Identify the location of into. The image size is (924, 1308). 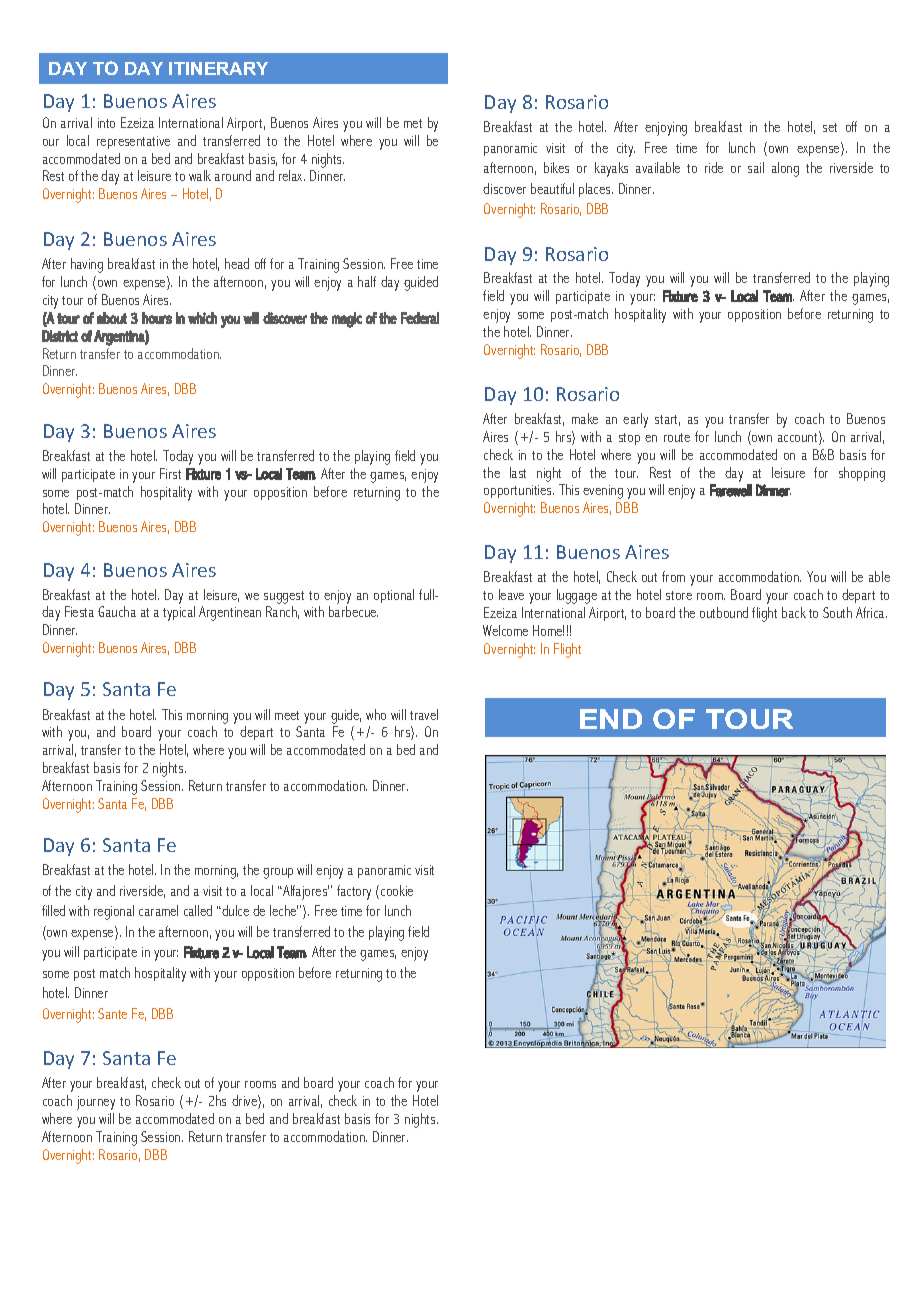
(106, 123).
